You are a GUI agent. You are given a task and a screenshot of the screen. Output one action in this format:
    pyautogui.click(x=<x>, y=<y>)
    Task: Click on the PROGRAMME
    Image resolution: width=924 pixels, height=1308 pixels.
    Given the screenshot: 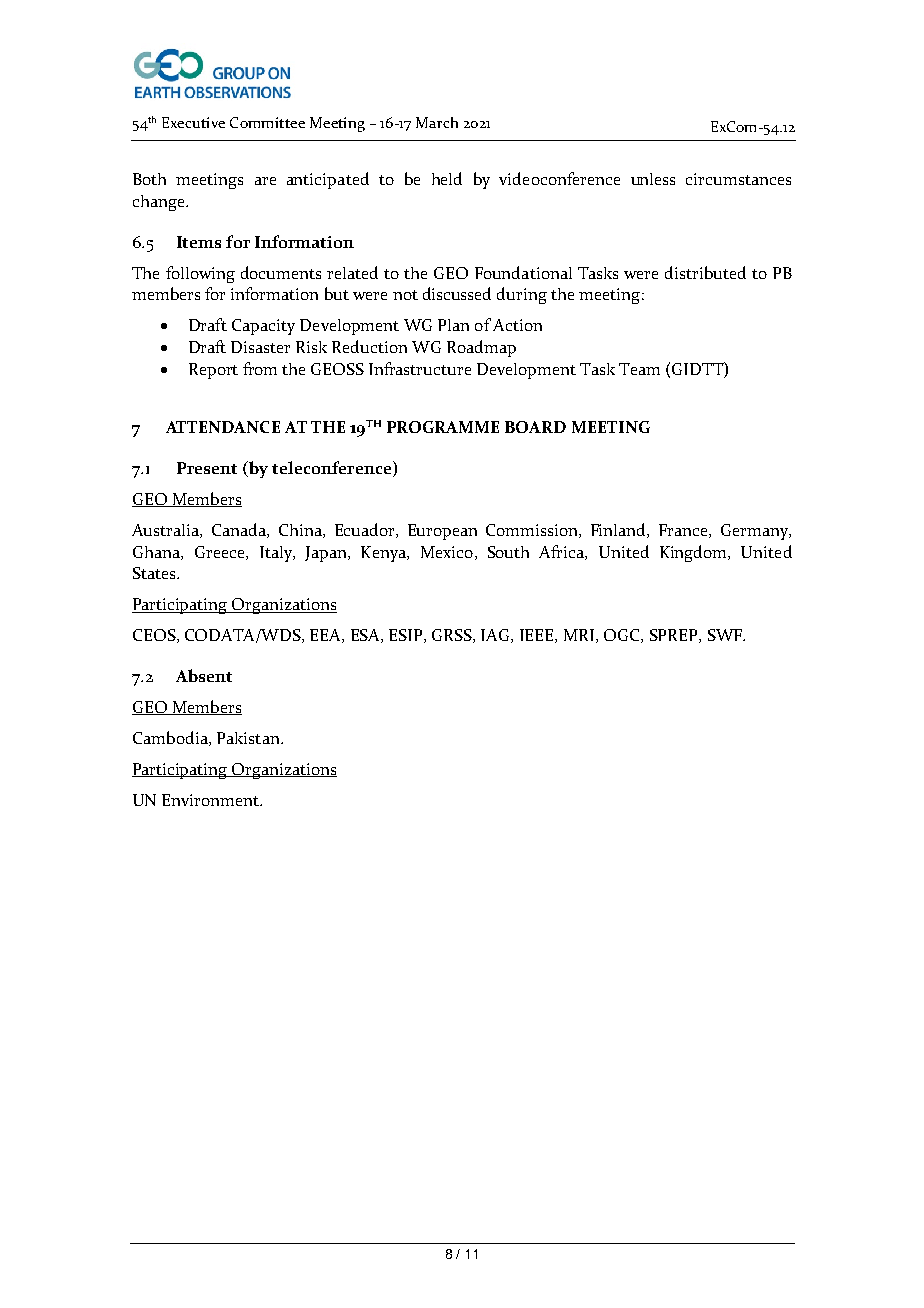 What is the action you would take?
    pyautogui.click(x=443, y=427)
